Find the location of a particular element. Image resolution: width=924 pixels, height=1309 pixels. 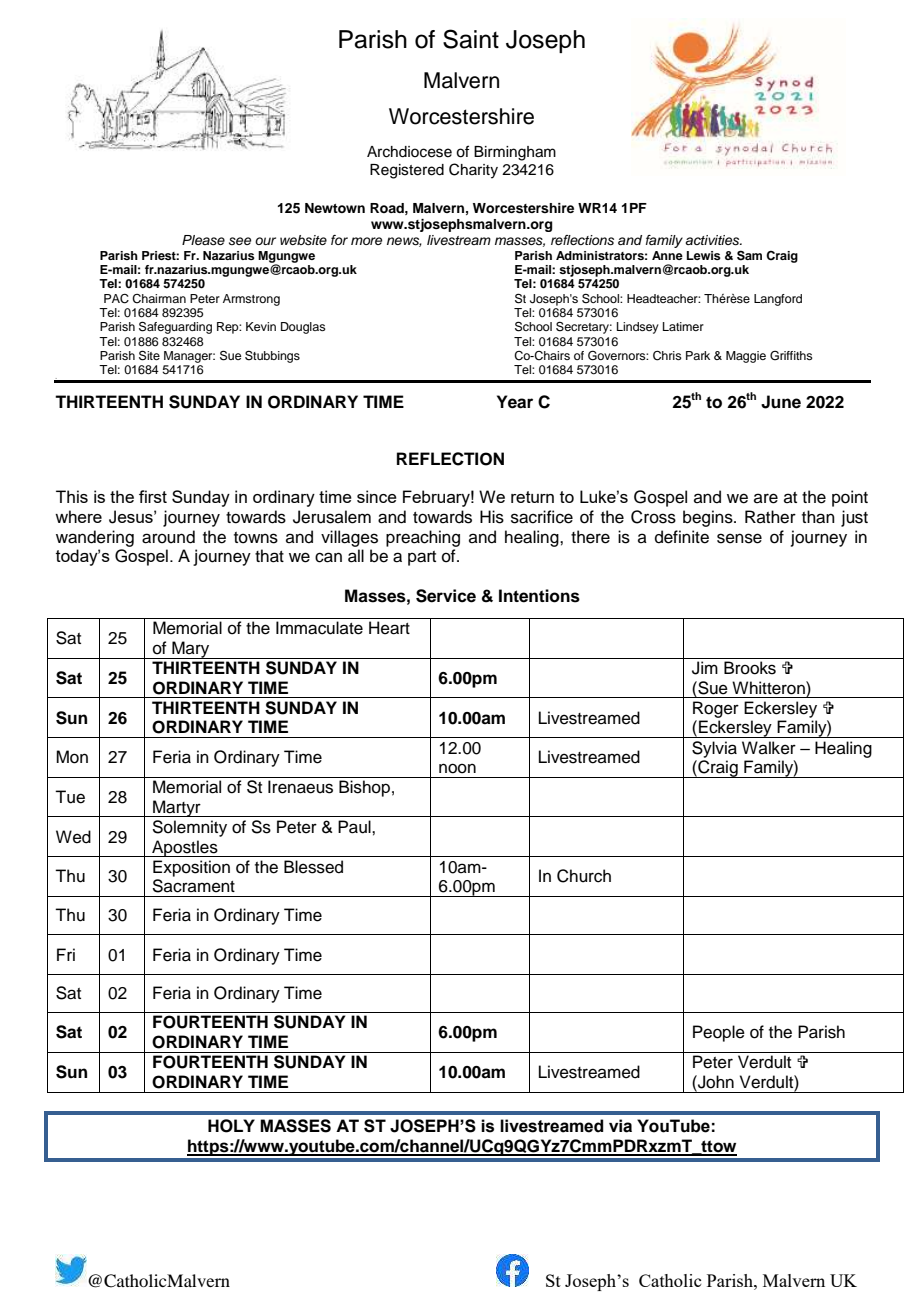

sense is located at coordinates (739, 538).
